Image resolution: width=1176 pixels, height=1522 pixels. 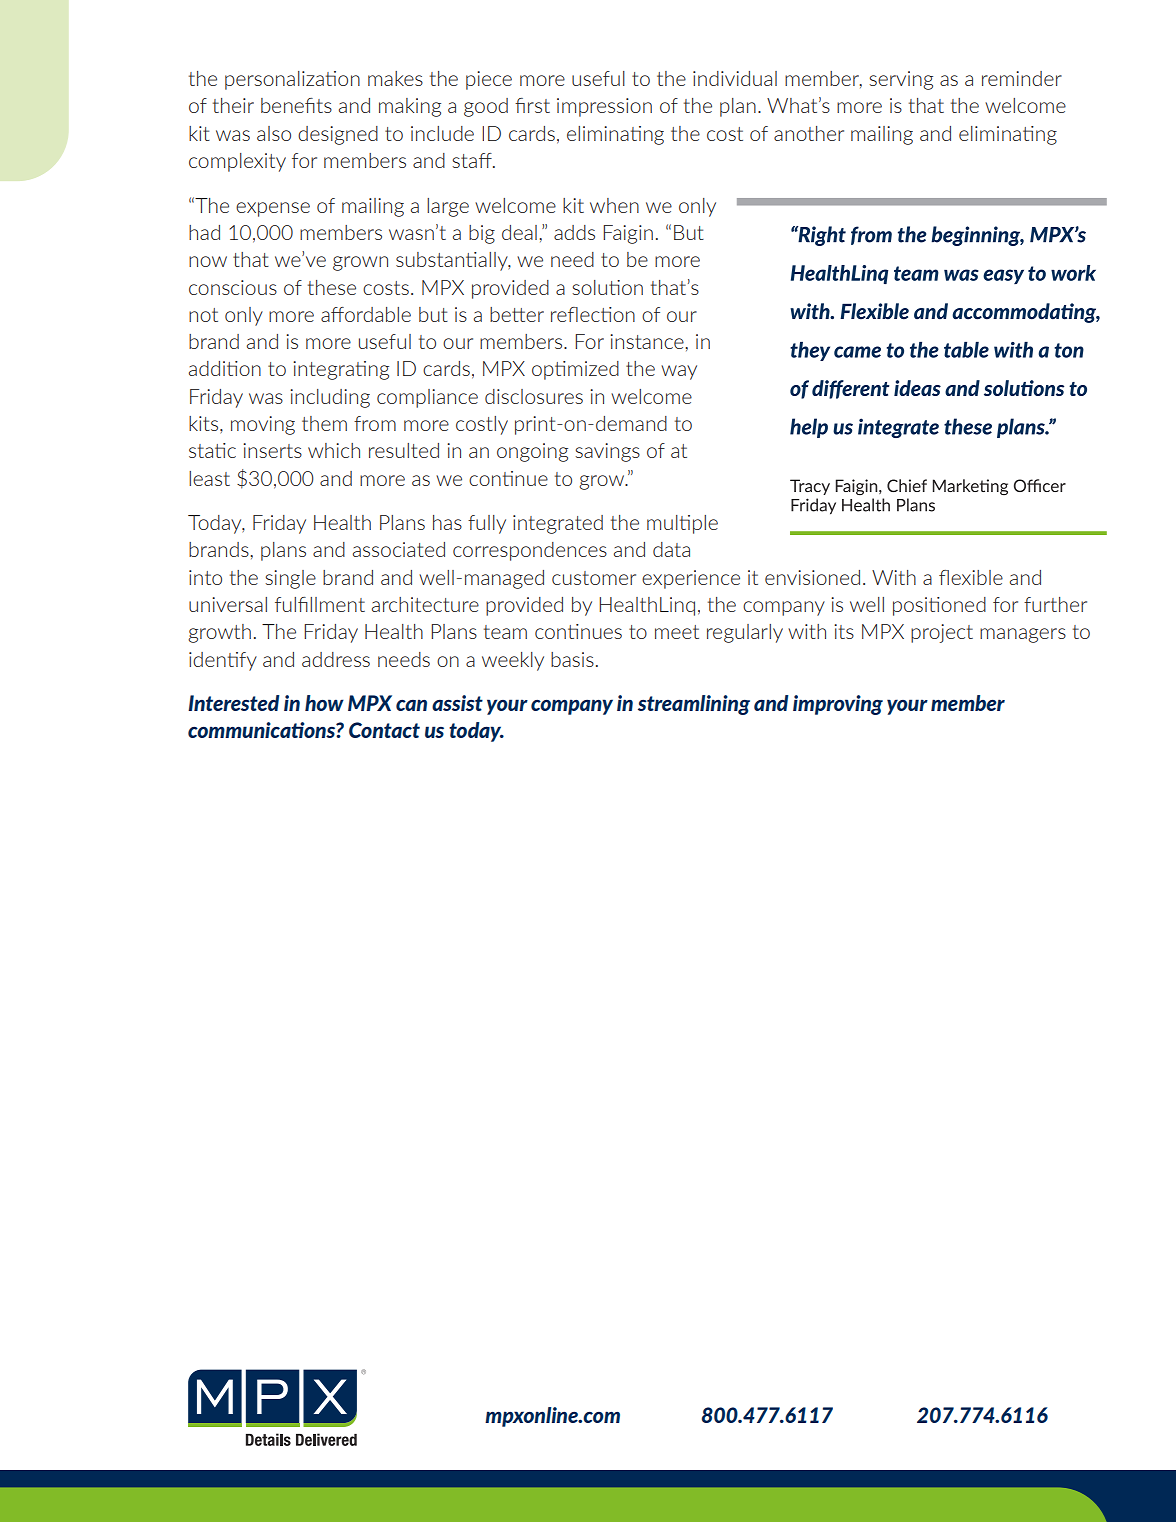 I want to click on serving, so click(x=901, y=80).
